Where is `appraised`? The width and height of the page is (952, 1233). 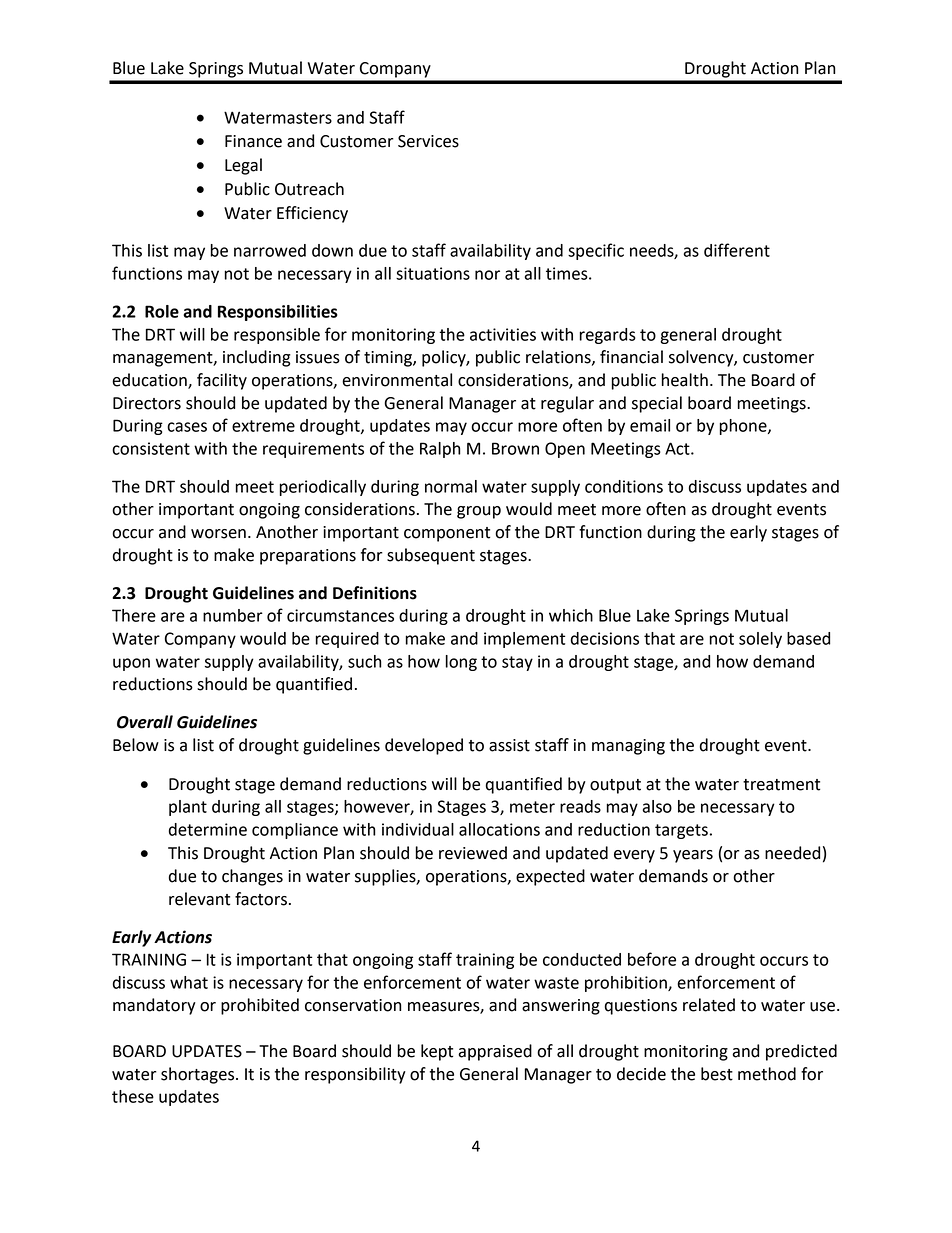 appraised is located at coordinates (495, 1052).
